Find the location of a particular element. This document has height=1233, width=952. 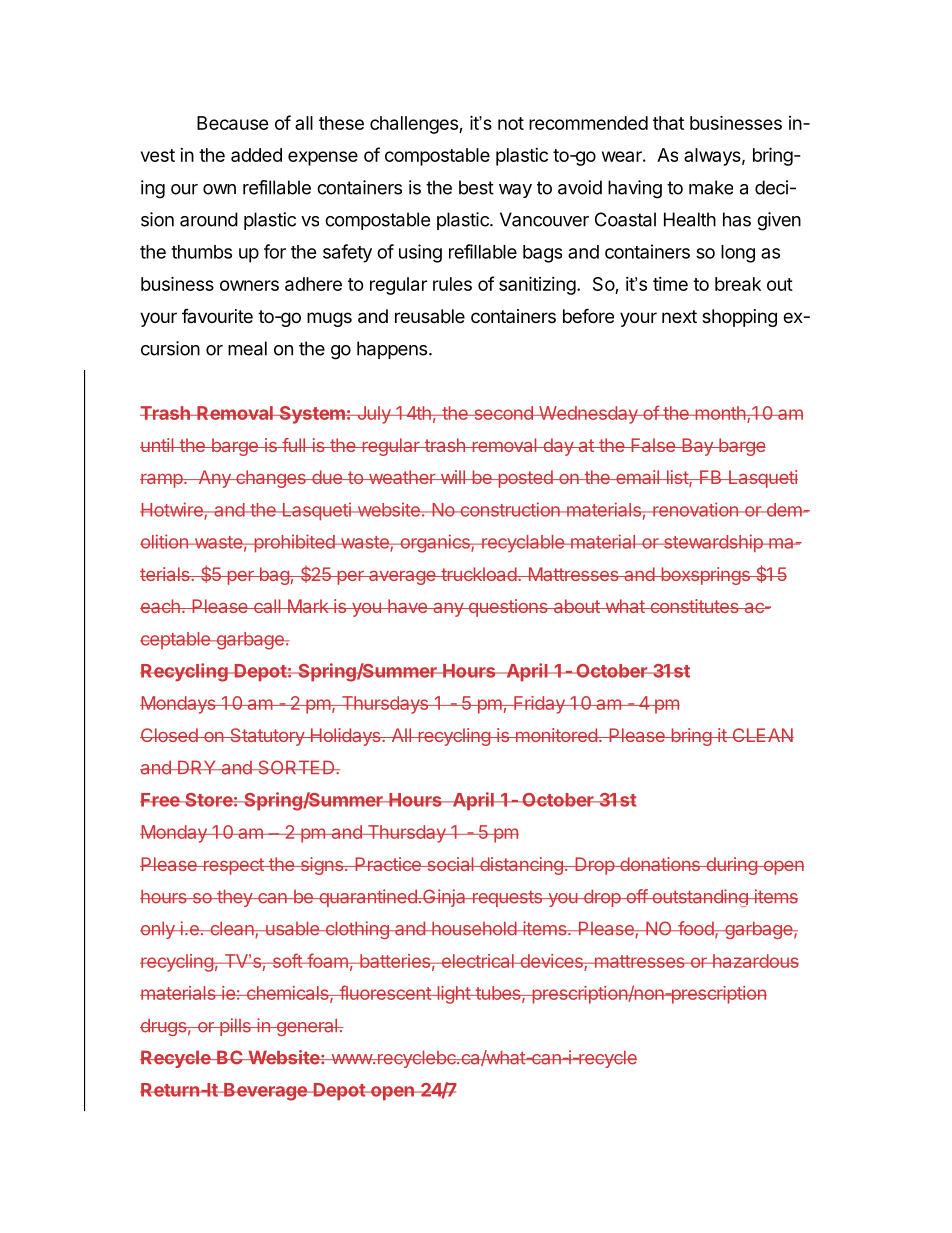

best is located at coordinates (476, 187).
